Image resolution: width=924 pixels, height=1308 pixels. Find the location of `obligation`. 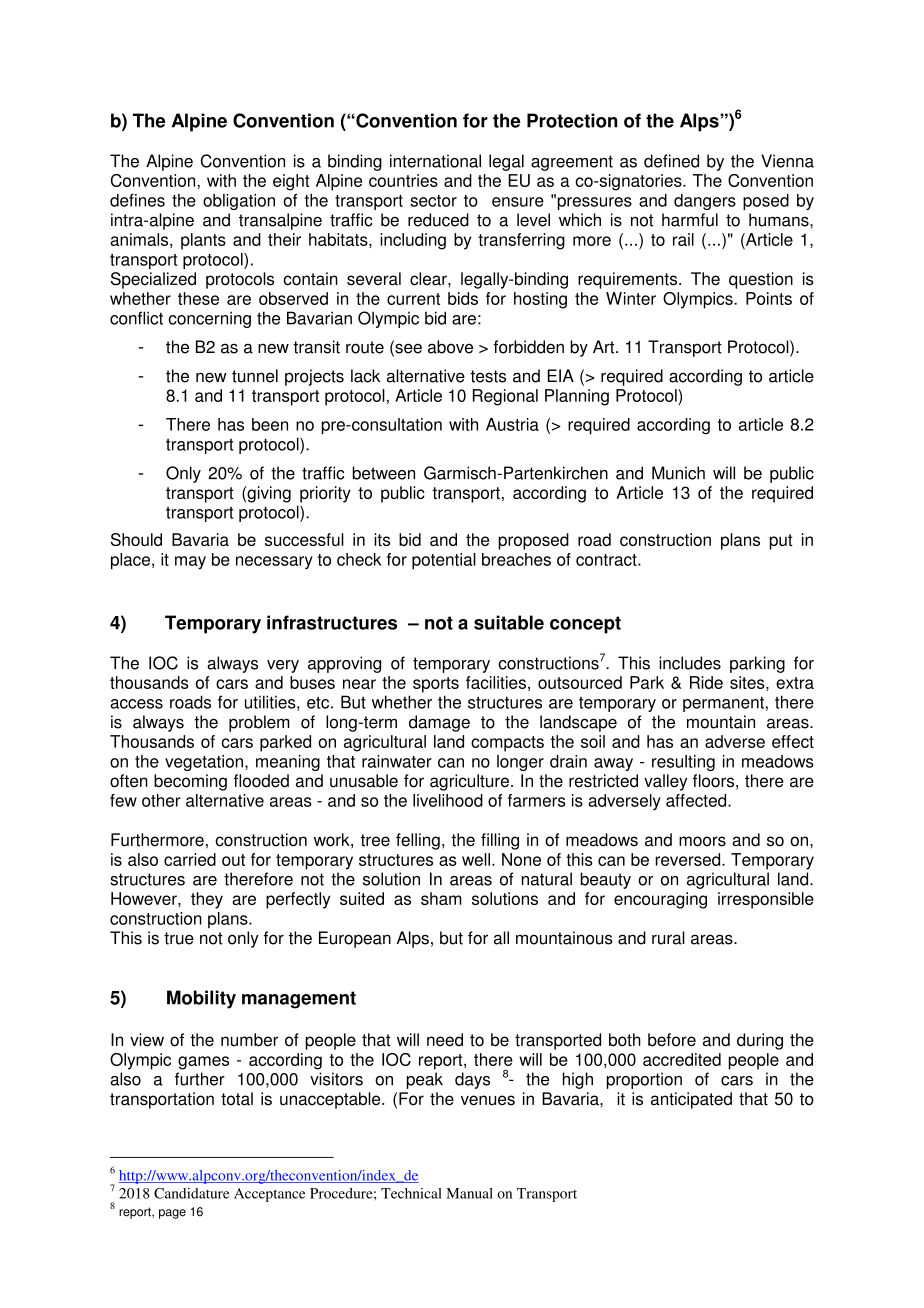

obligation is located at coordinates (239, 202).
